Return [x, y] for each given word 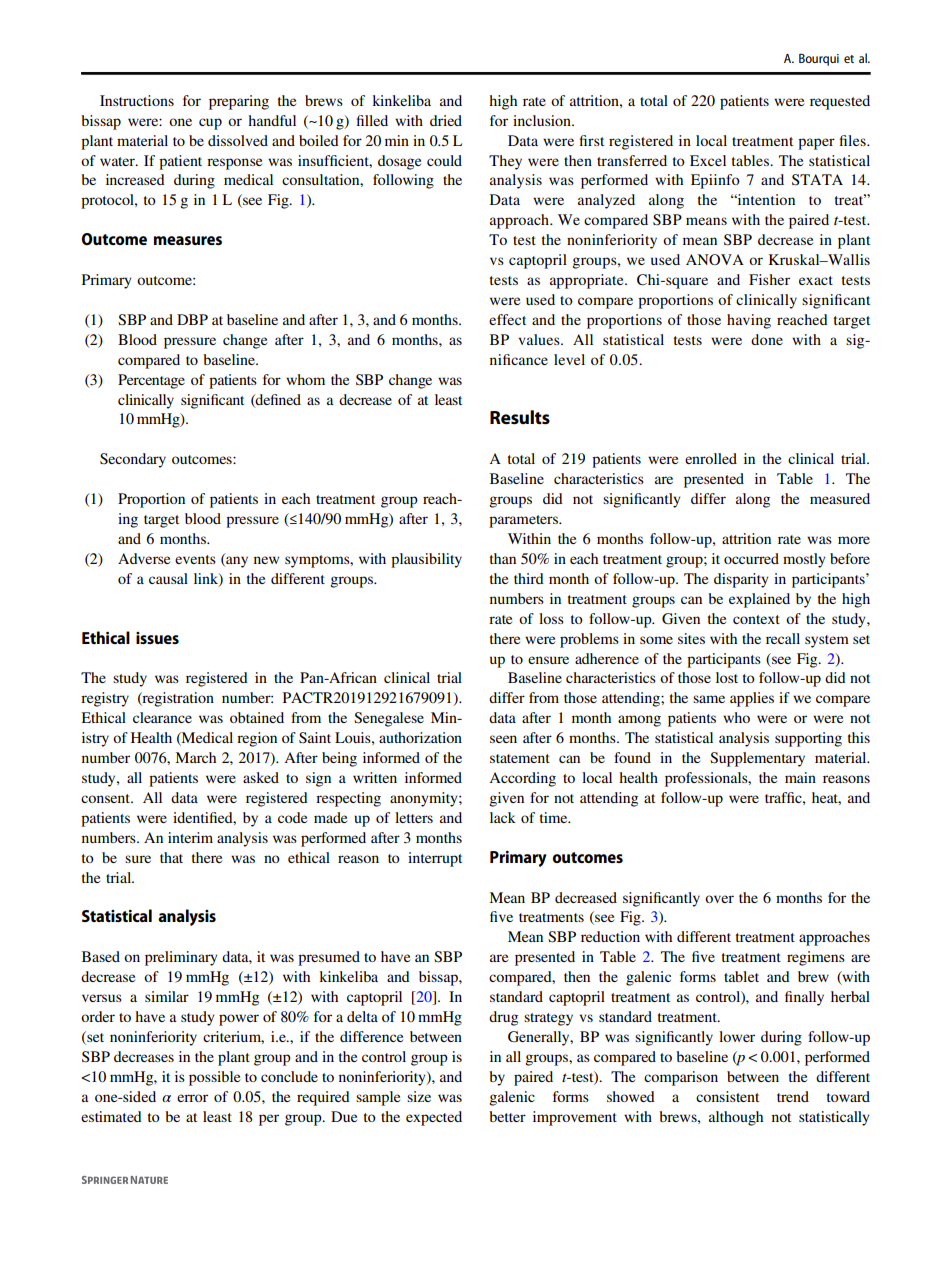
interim [190, 837]
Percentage [151, 381]
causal [168, 578]
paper [816, 144]
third [529, 578]
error [192, 1098]
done [767, 339]
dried [446, 120]
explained [759, 600]
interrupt [435, 859]
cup [210, 124]
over [719, 899]
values [540, 339]
